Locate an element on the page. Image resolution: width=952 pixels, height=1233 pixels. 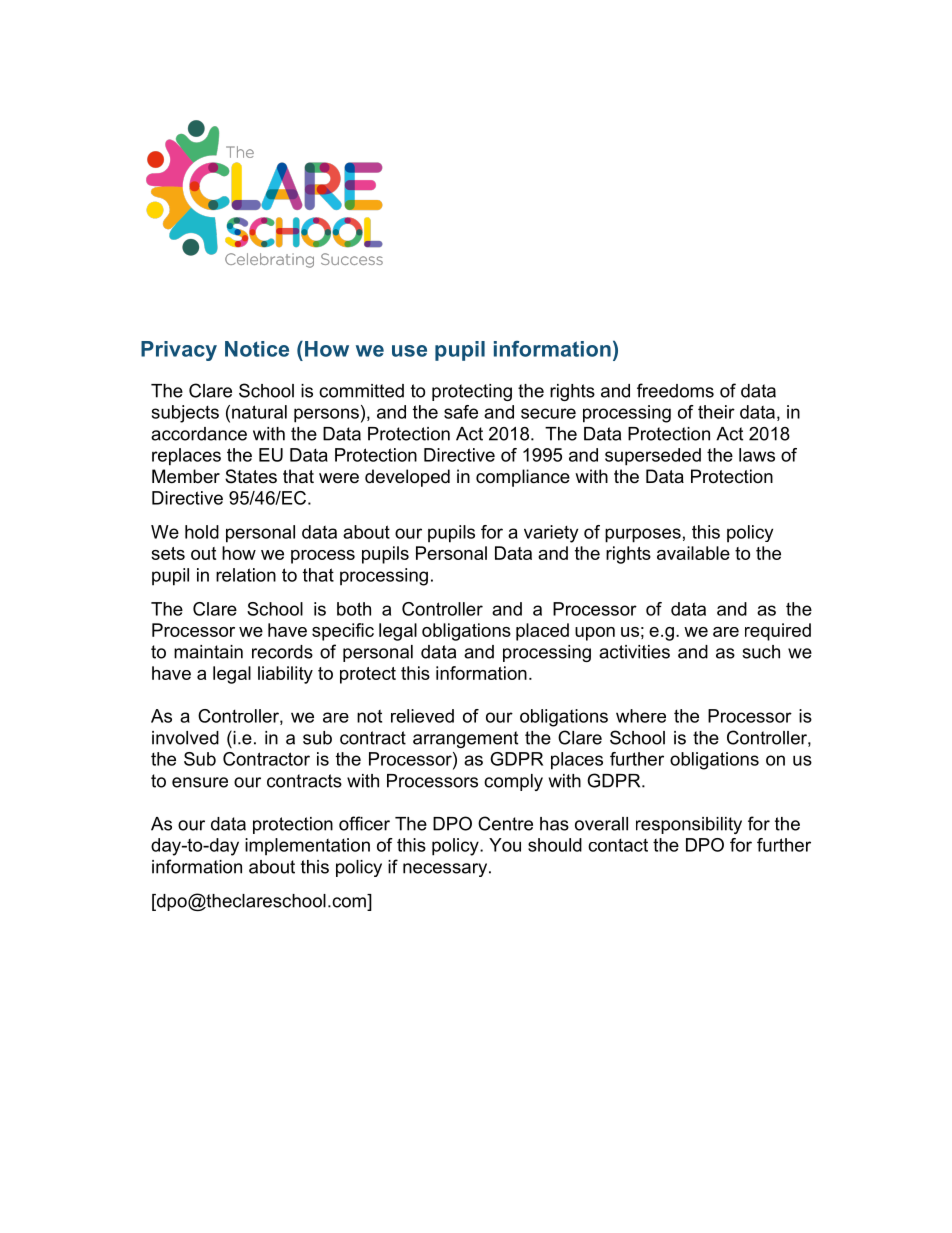
Centre is located at coordinates (505, 823).
